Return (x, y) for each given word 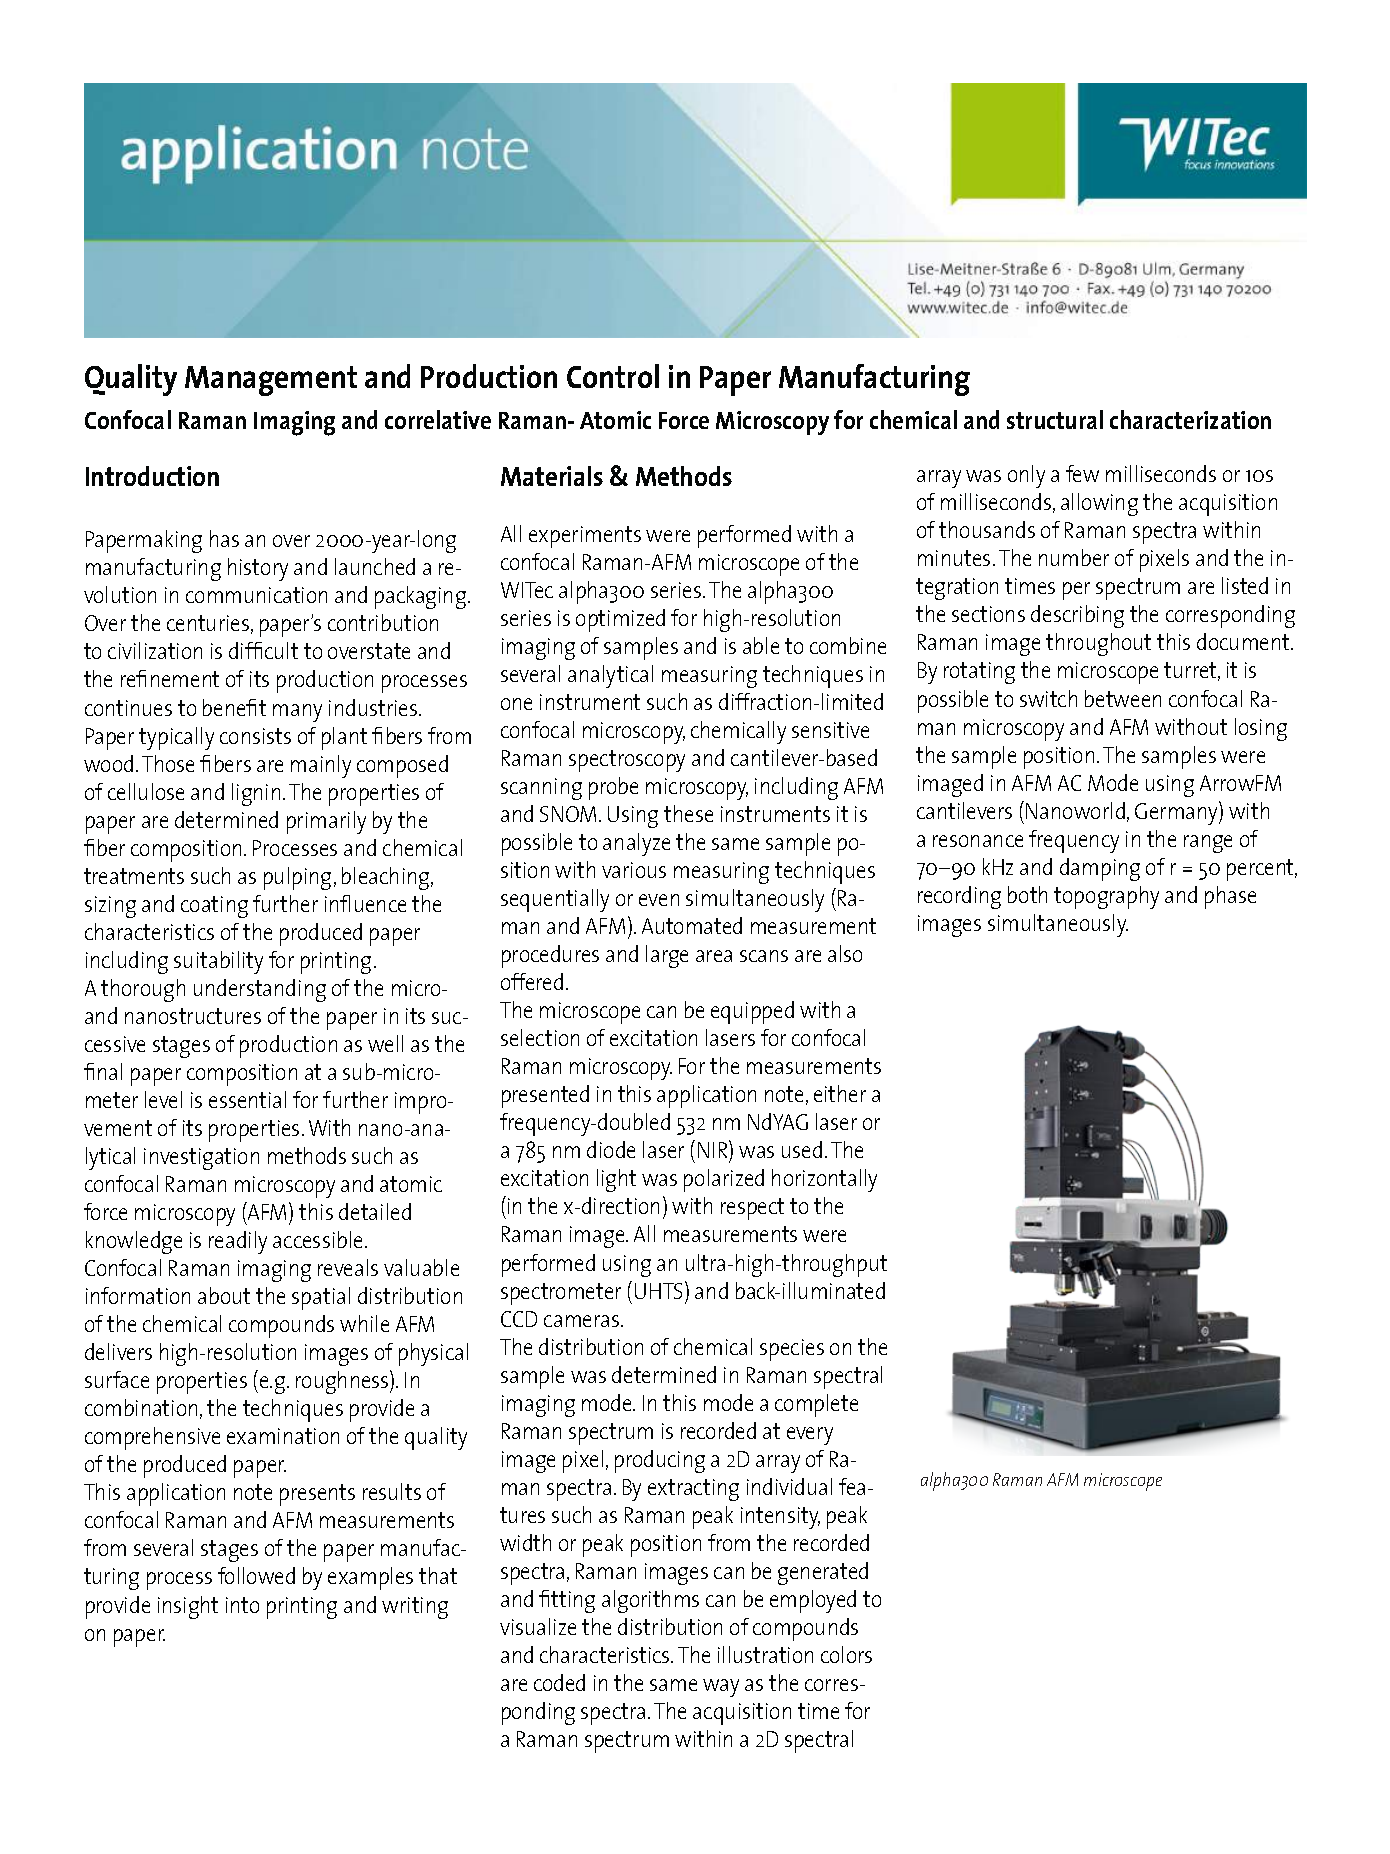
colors (846, 1654)
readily (238, 1242)
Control (613, 376)
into (242, 1605)
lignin (256, 794)
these (688, 813)
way (721, 1688)
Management (271, 381)
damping (1100, 869)
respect (752, 1209)
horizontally (824, 1180)
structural (1055, 419)
